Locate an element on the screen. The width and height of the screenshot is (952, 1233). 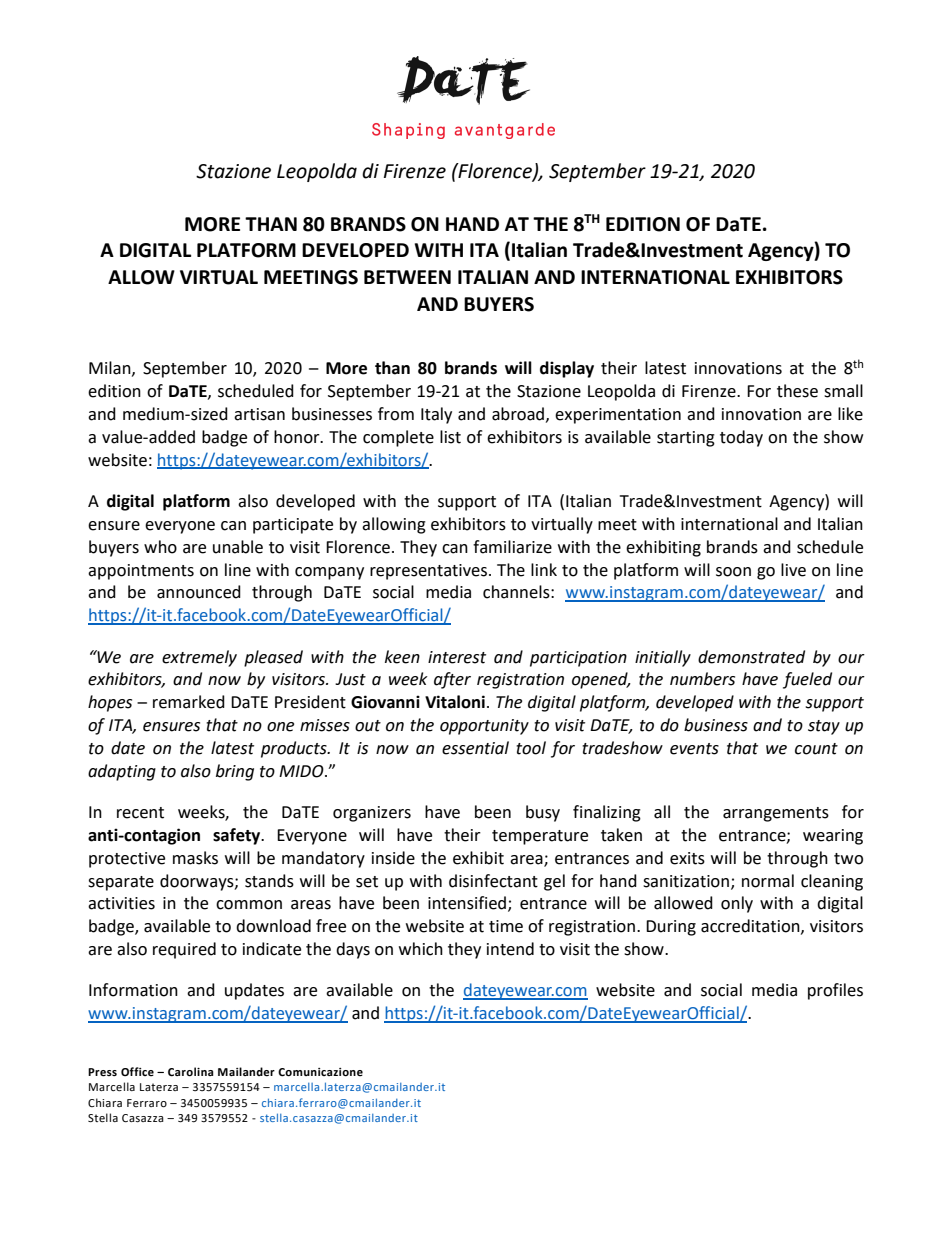
who is located at coordinates (160, 547).
